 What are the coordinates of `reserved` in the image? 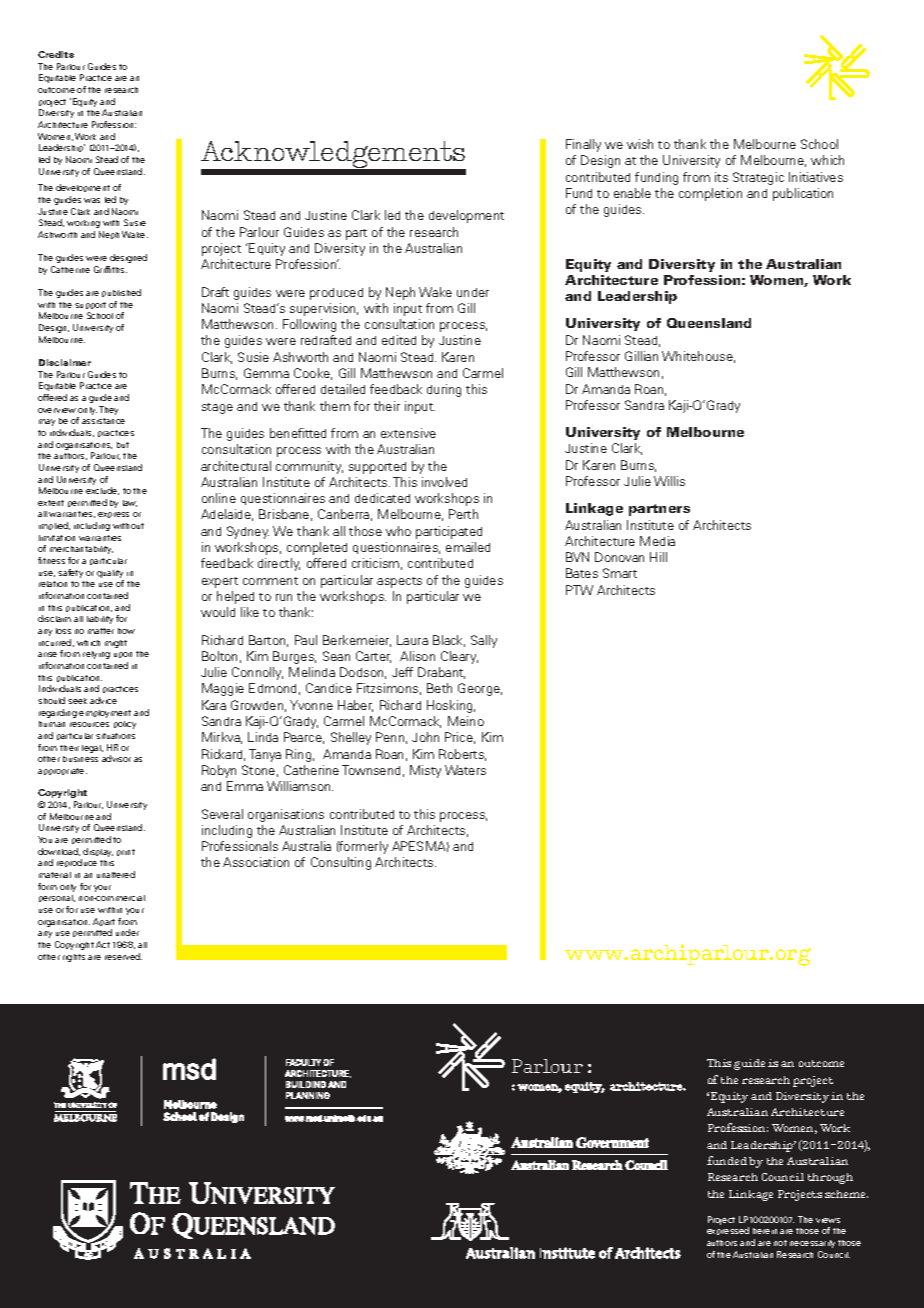 It's located at (123, 956).
